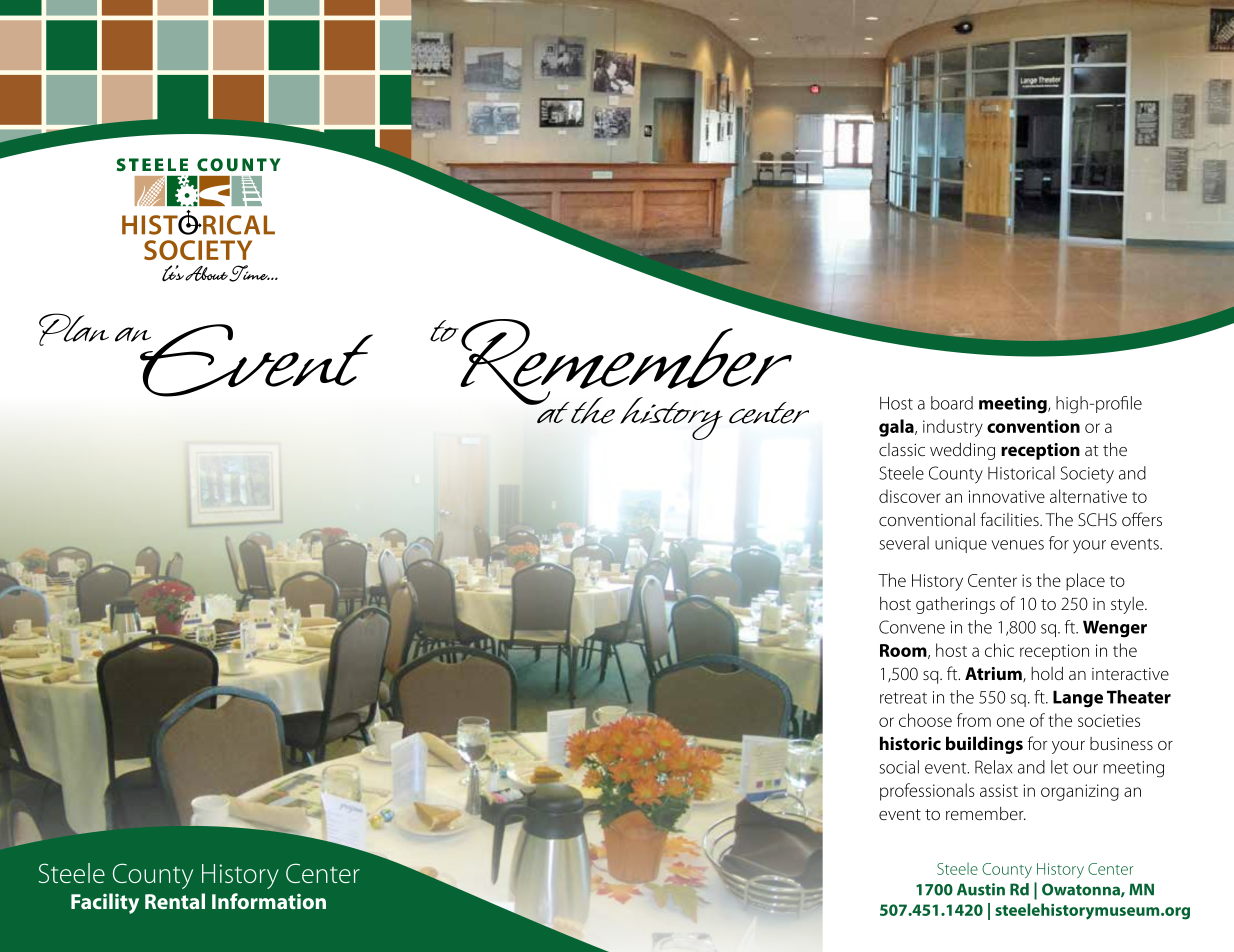  I want to click on classic, so click(902, 449).
